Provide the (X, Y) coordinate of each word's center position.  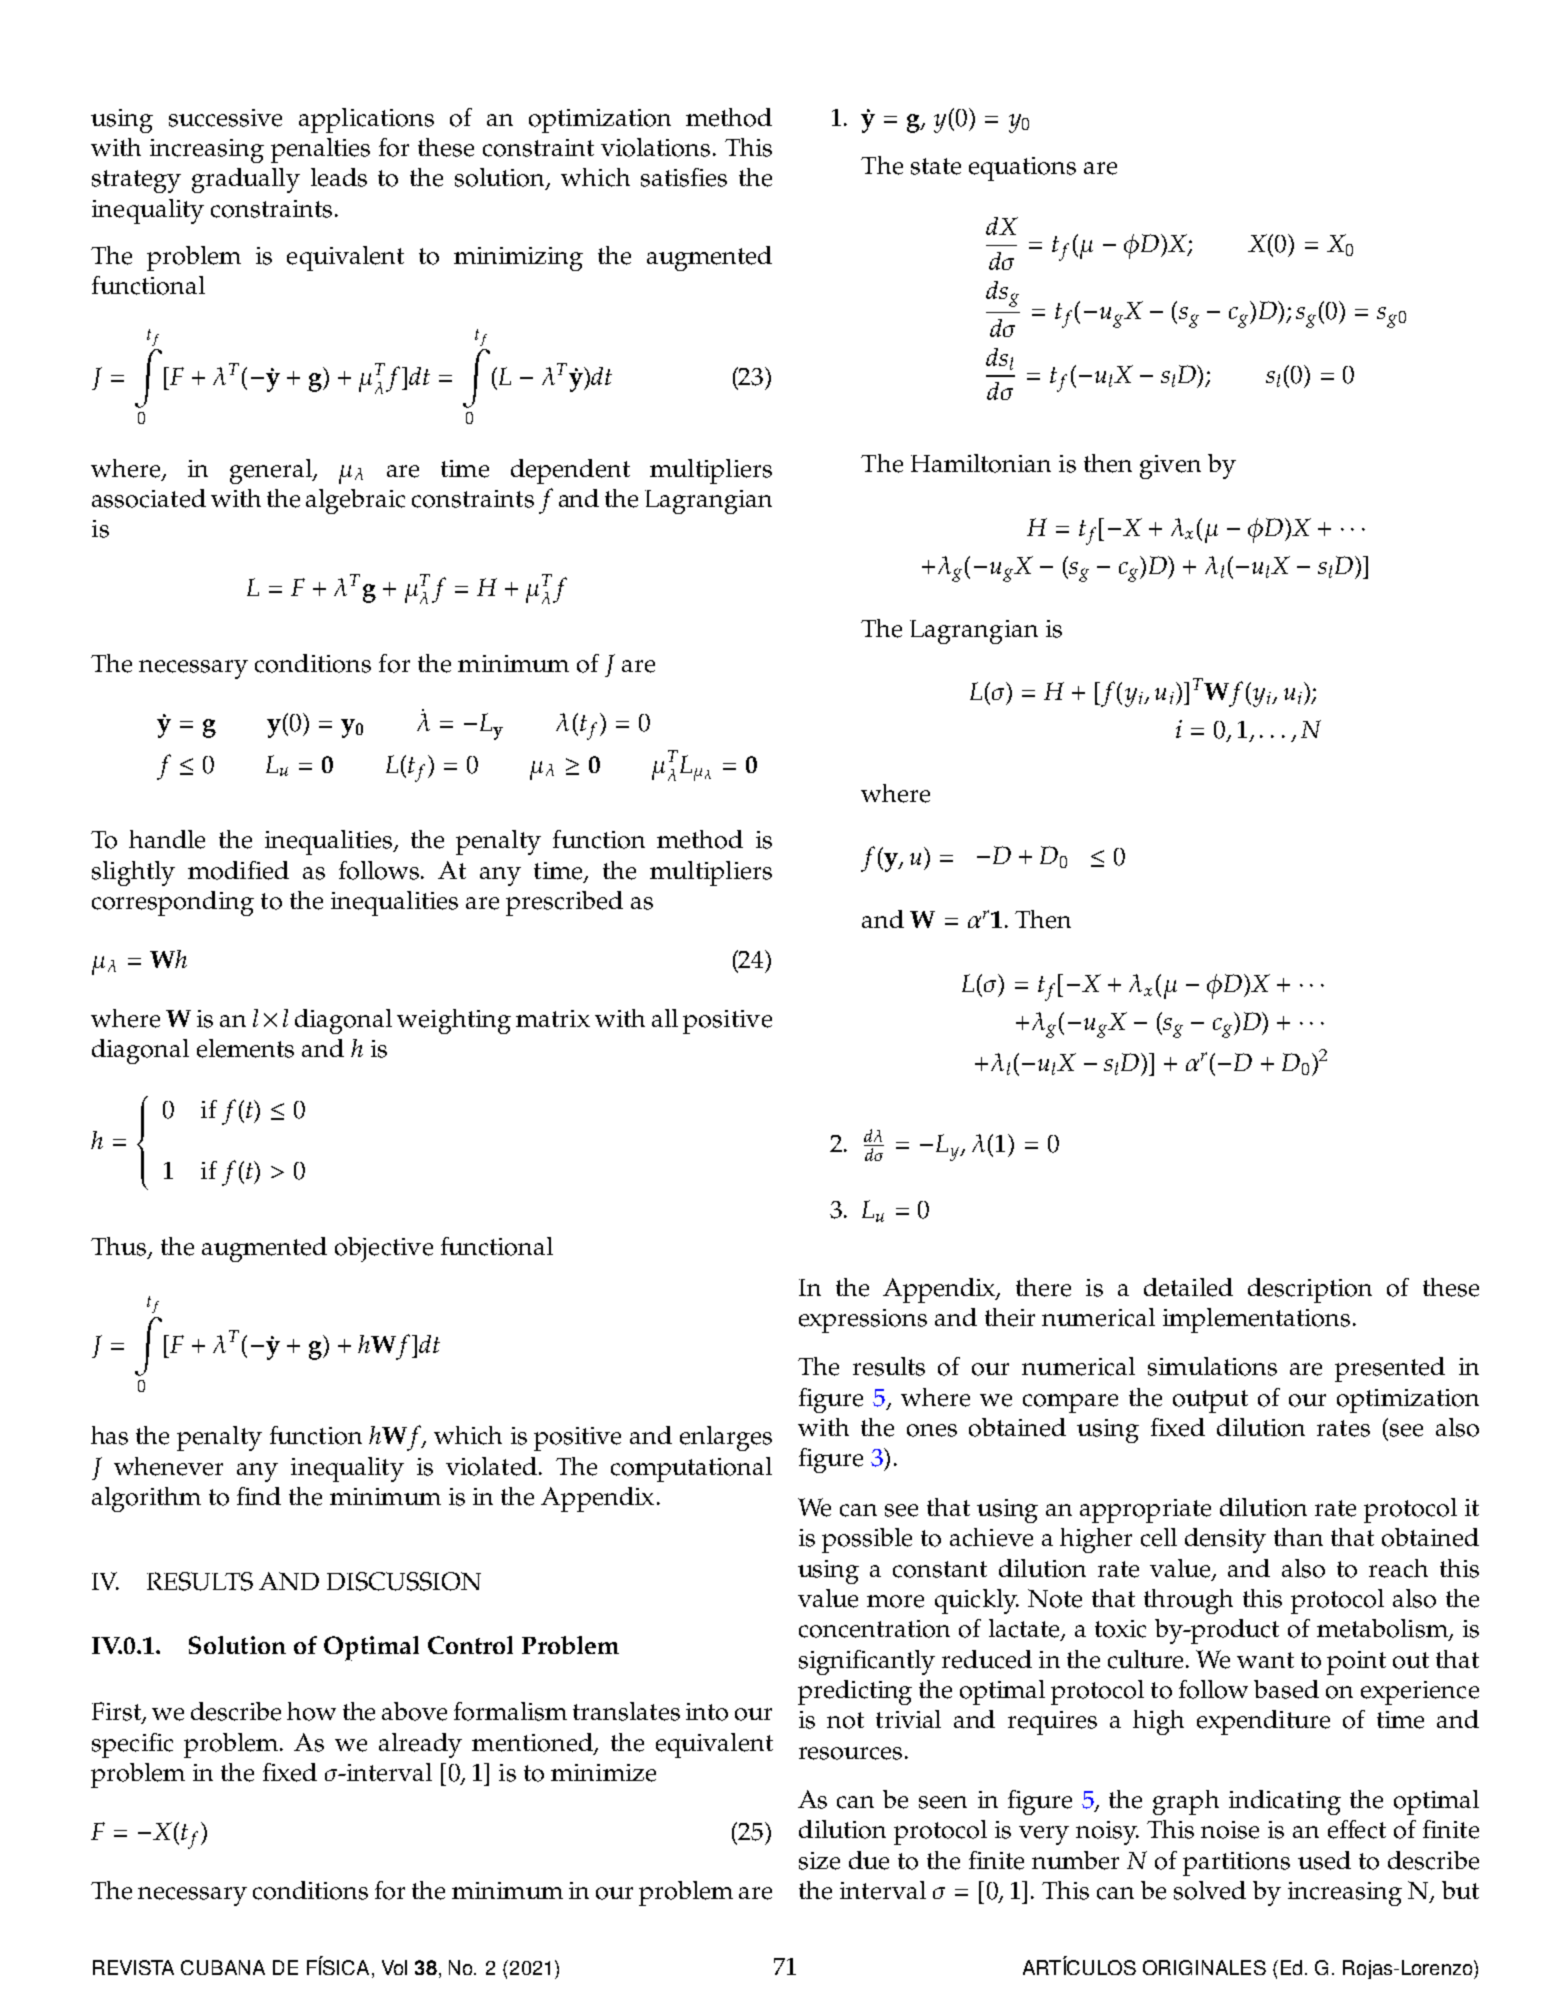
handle (167, 839)
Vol (394, 1967)
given (1170, 467)
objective (384, 1249)
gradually (246, 180)
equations (1022, 169)
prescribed (564, 903)
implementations (1256, 1320)
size (819, 1861)
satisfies (684, 177)
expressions (863, 1321)
